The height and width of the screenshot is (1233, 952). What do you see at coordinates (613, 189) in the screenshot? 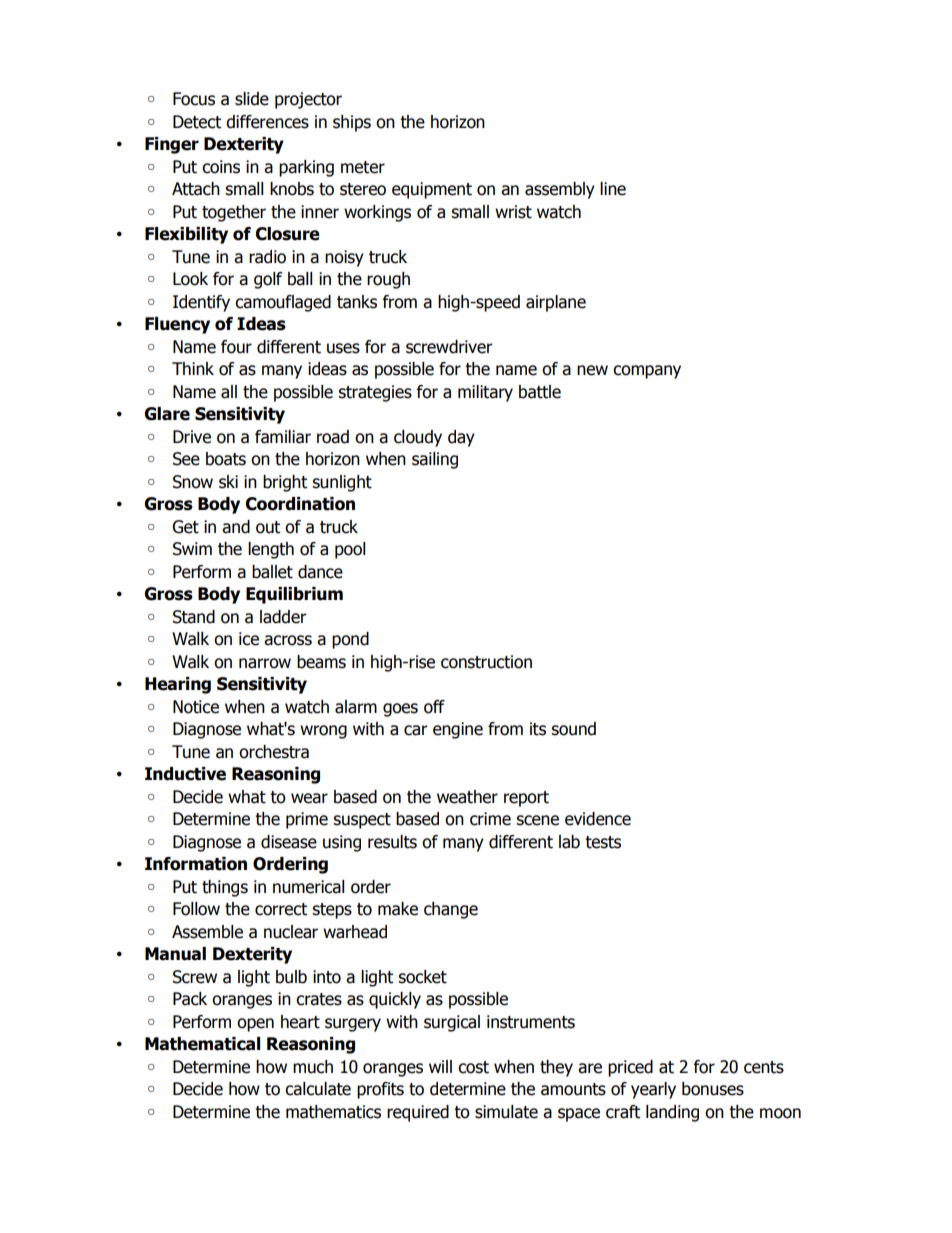
I see `line` at bounding box center [613, 189].
